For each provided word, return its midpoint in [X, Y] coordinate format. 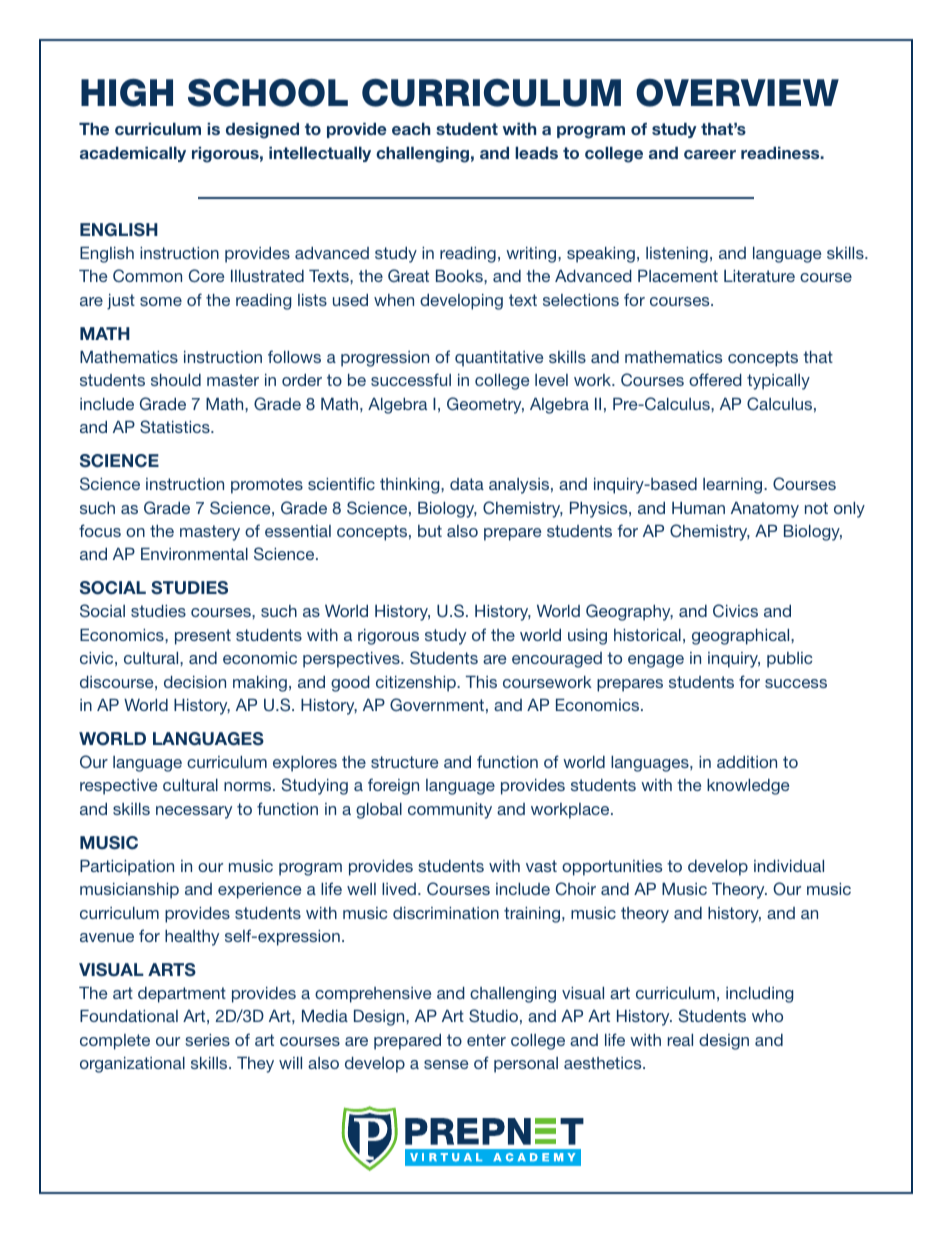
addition [747, 762]
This [481, 682]
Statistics [176, 427]
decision [195, 682]
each [411, 129]
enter [486, 1040]
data [467, 484]
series [207, 1040]
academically [133, 154]
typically [778, 382]
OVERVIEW [737, 93]
